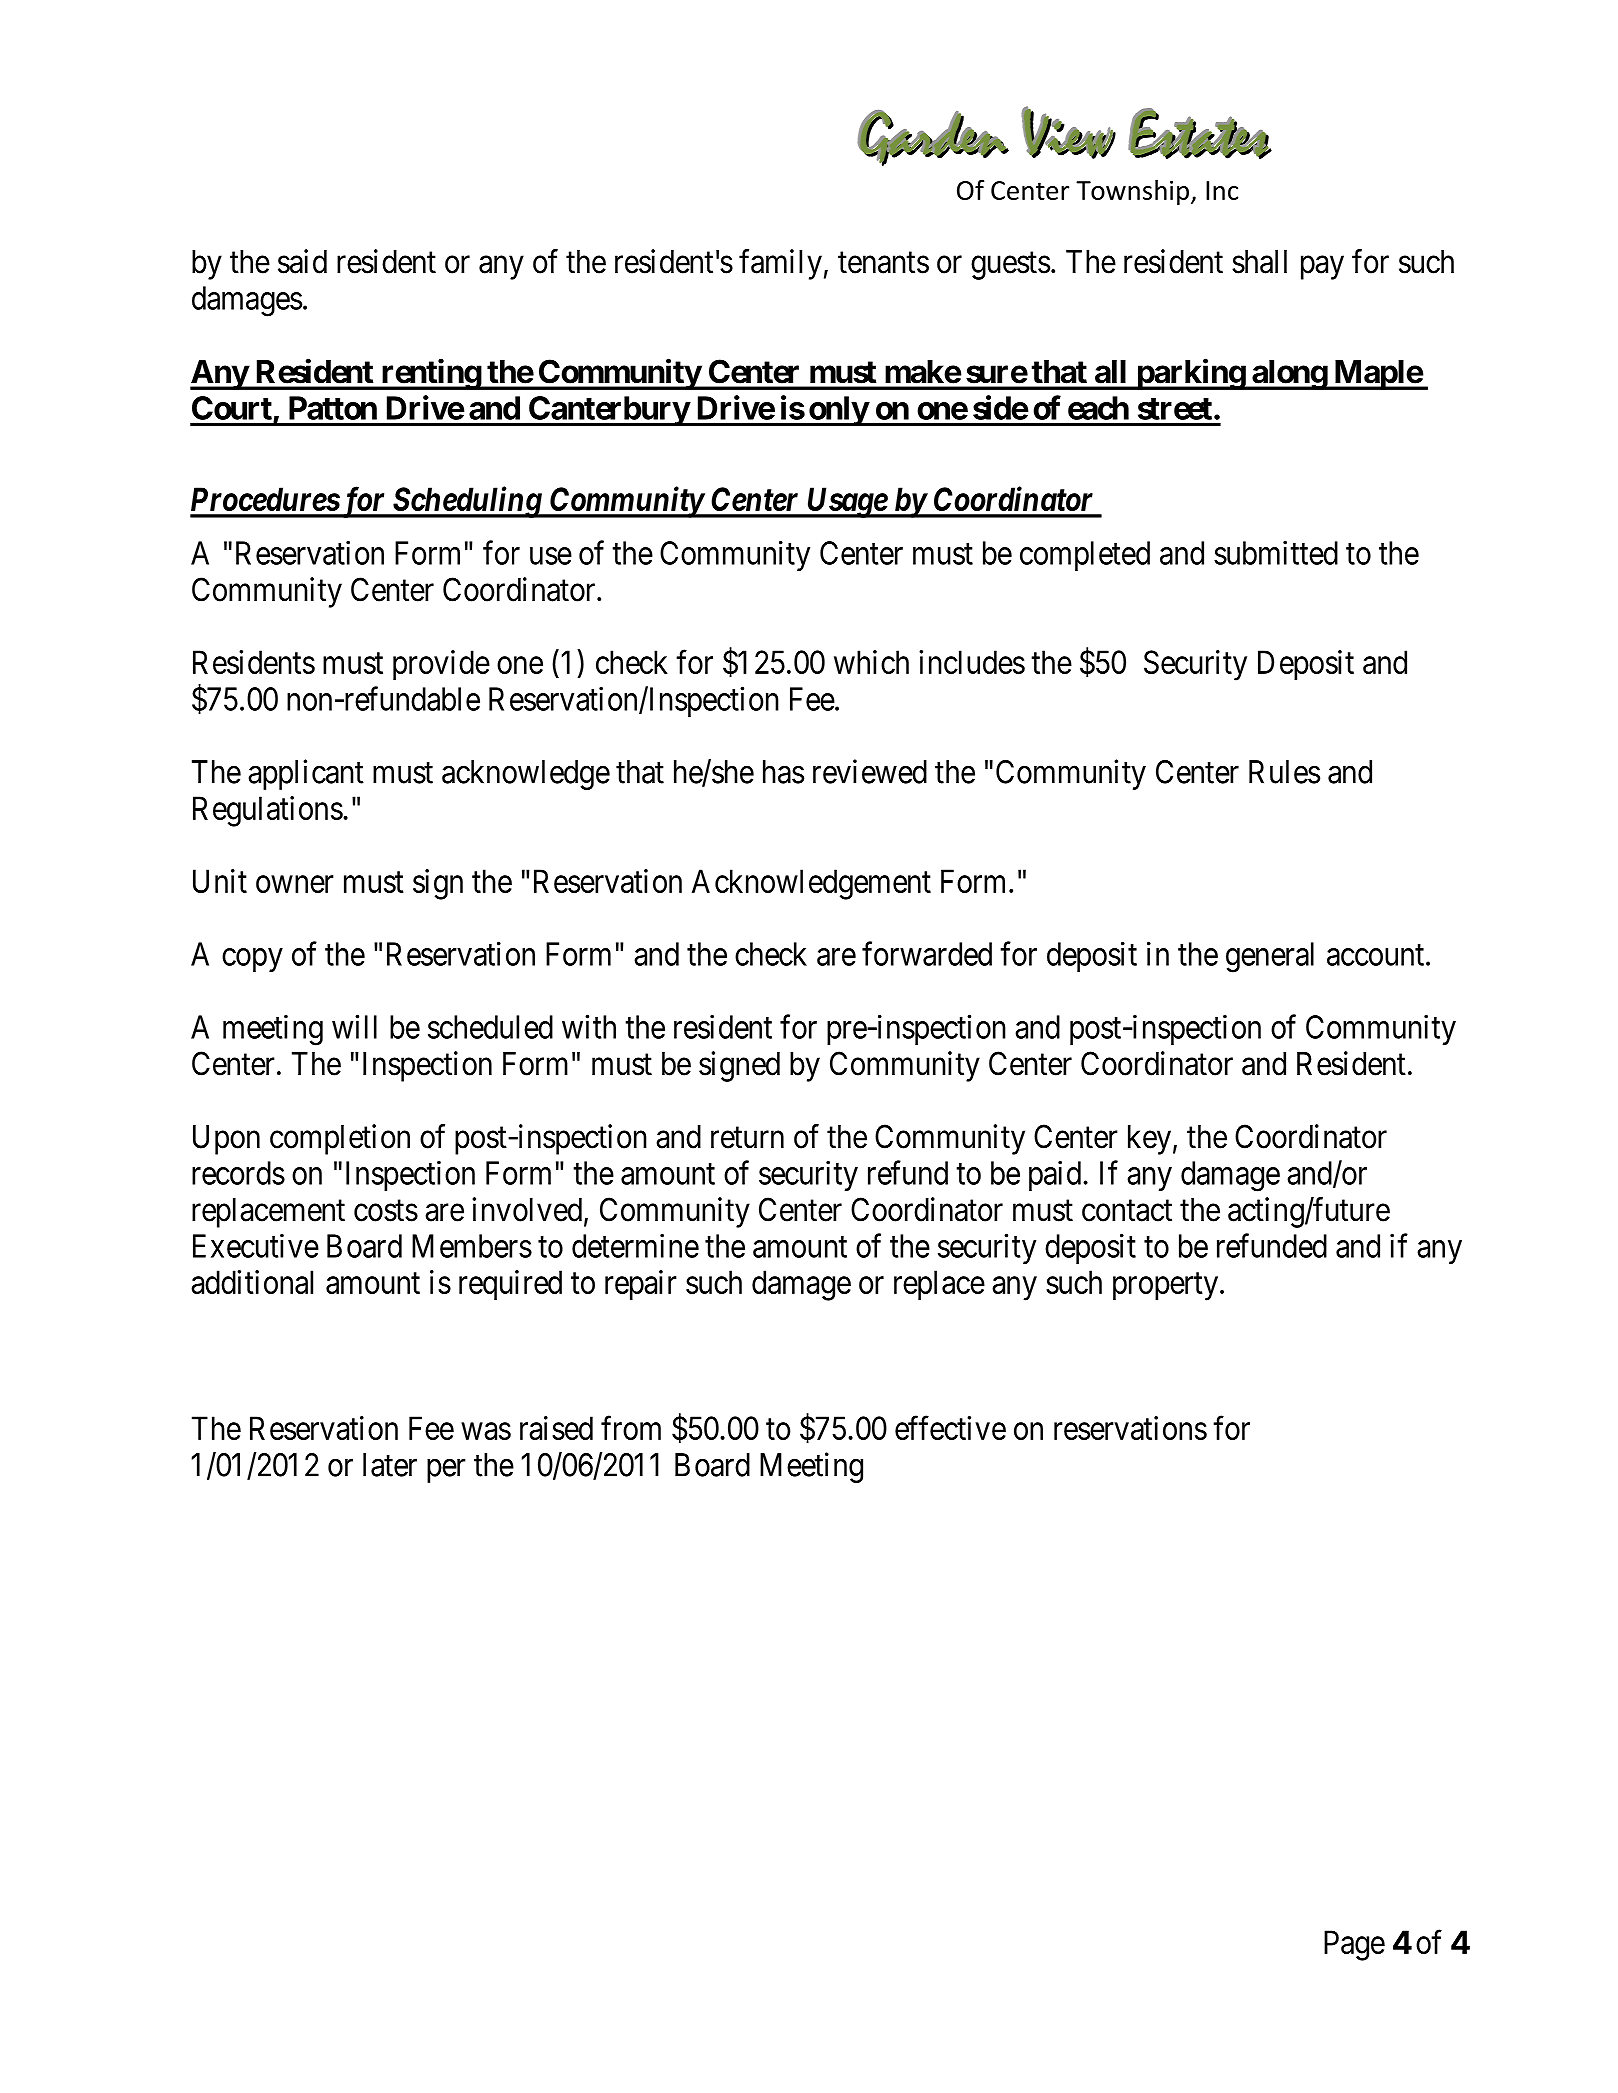 The image size is (1618, 2093). I want to click on which, so click(871, 662).
